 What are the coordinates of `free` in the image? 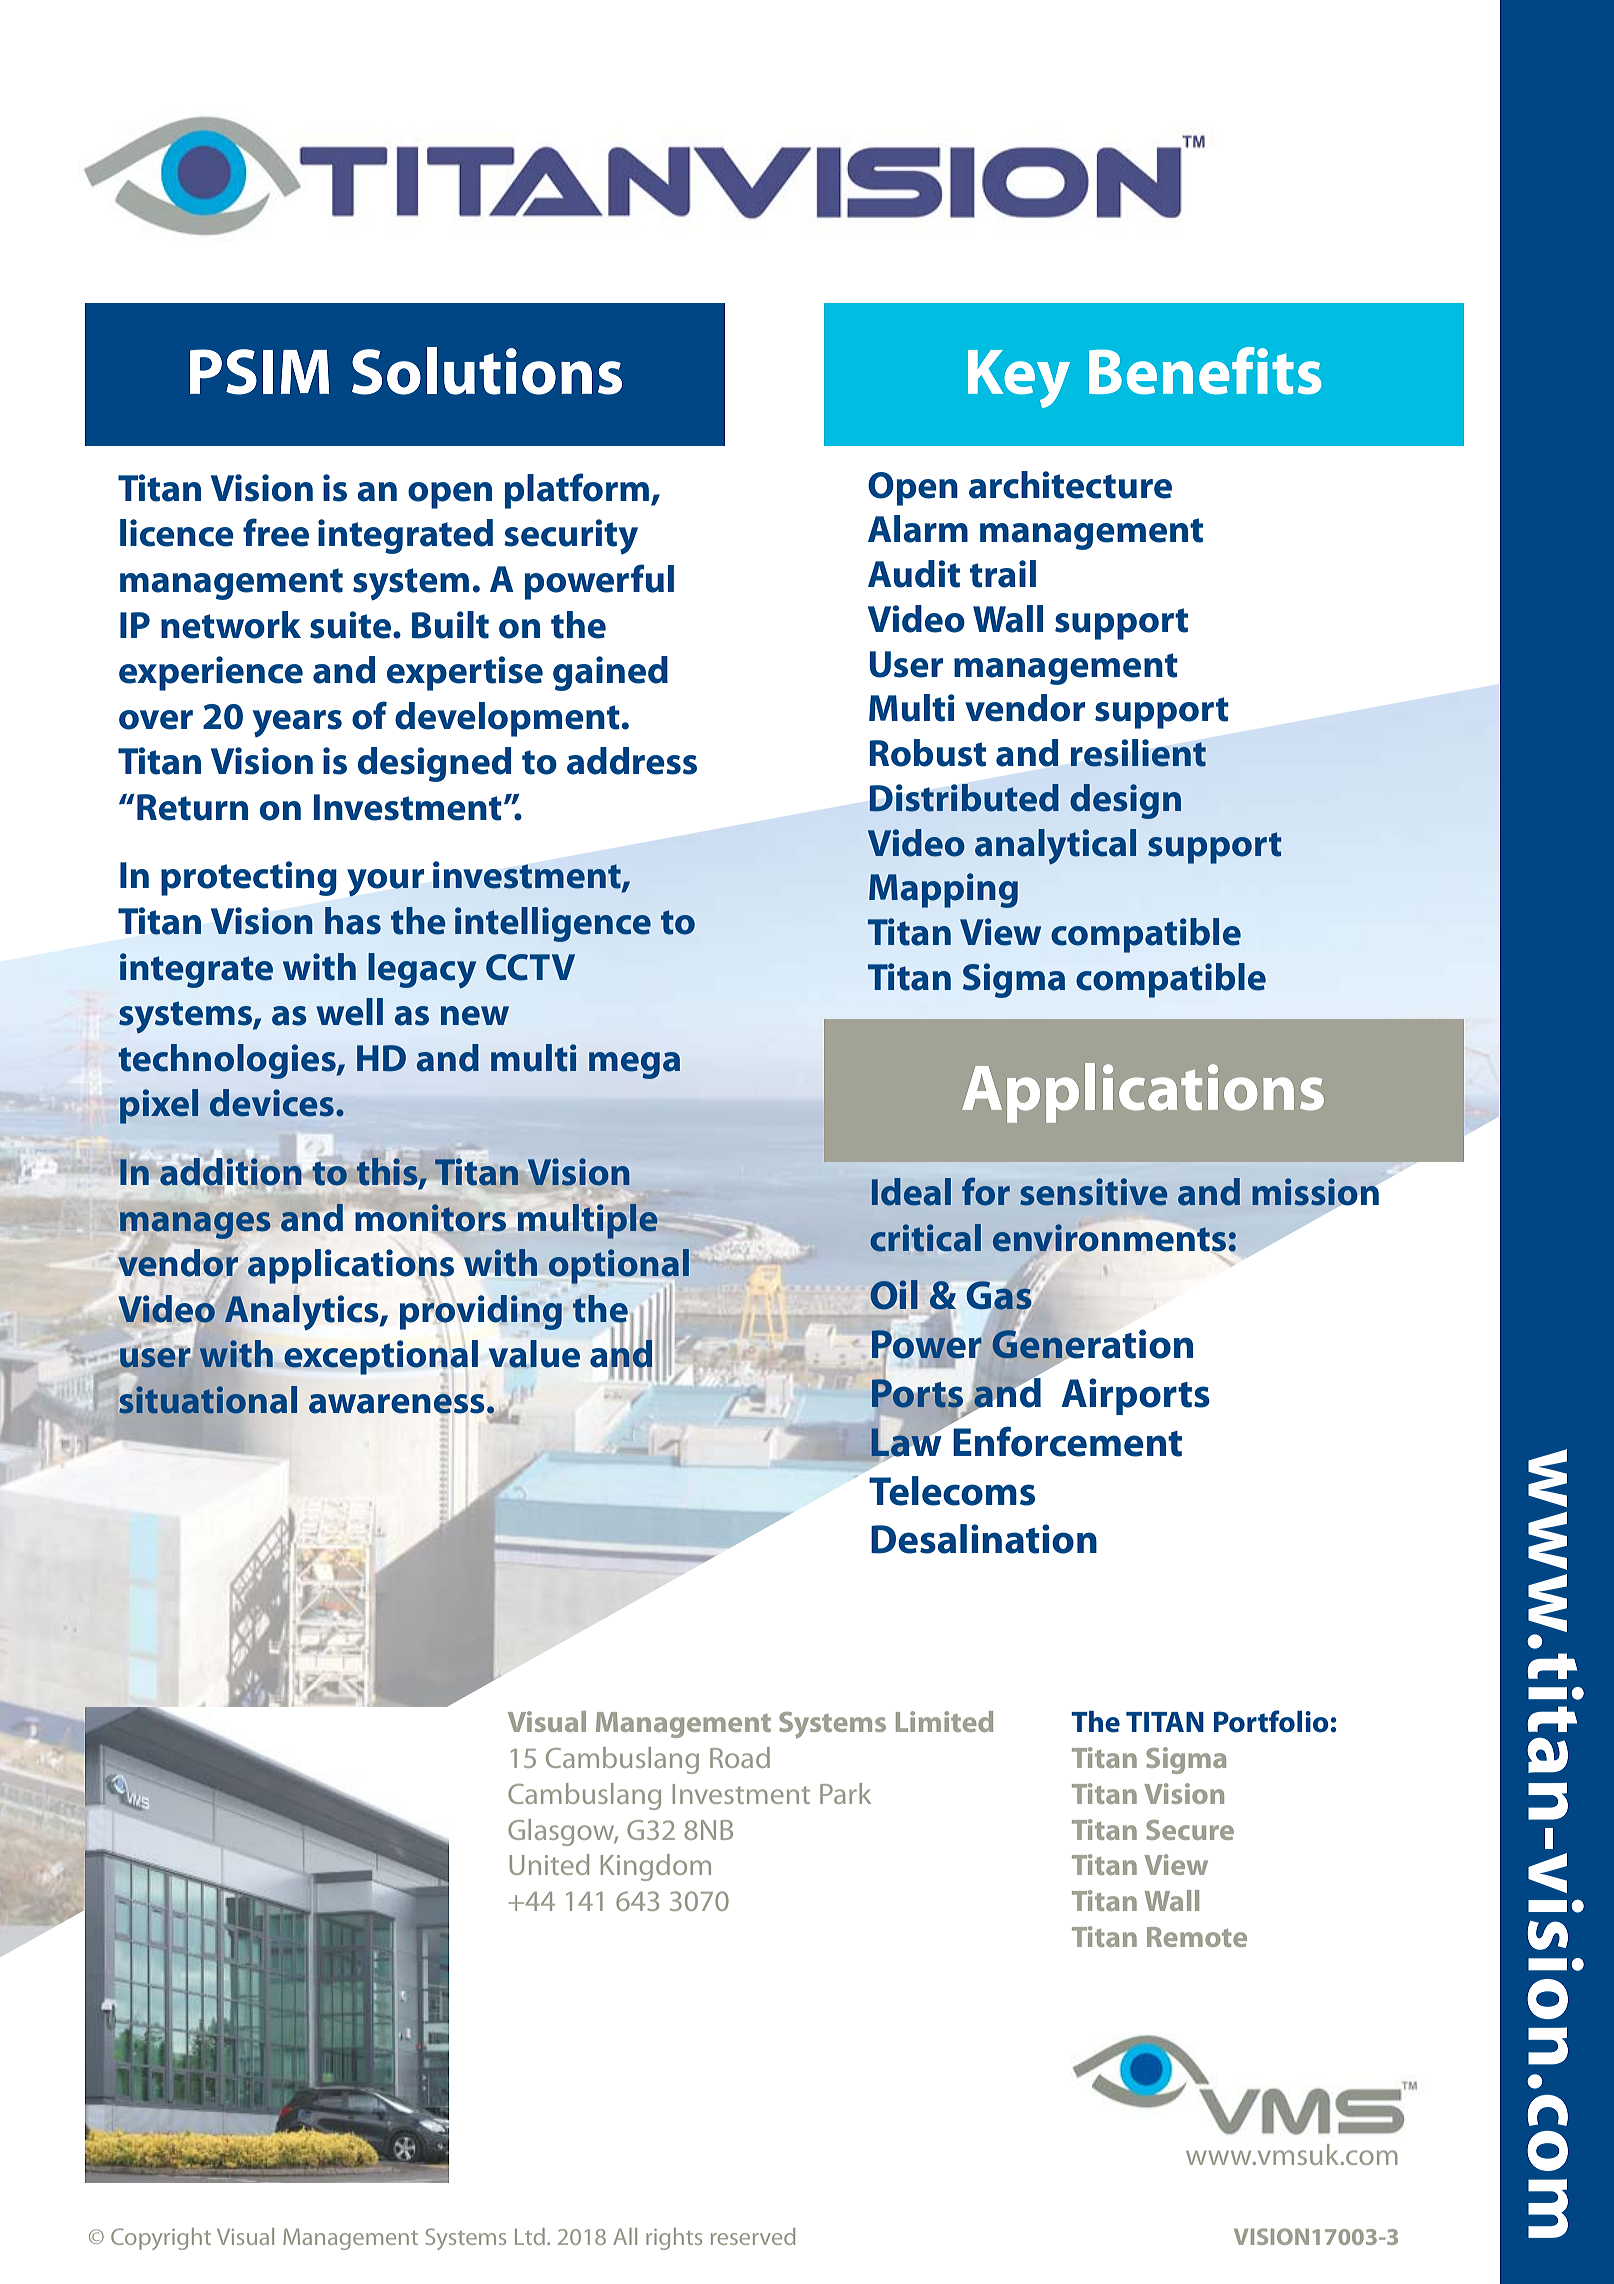 It's located at (276, 532).
